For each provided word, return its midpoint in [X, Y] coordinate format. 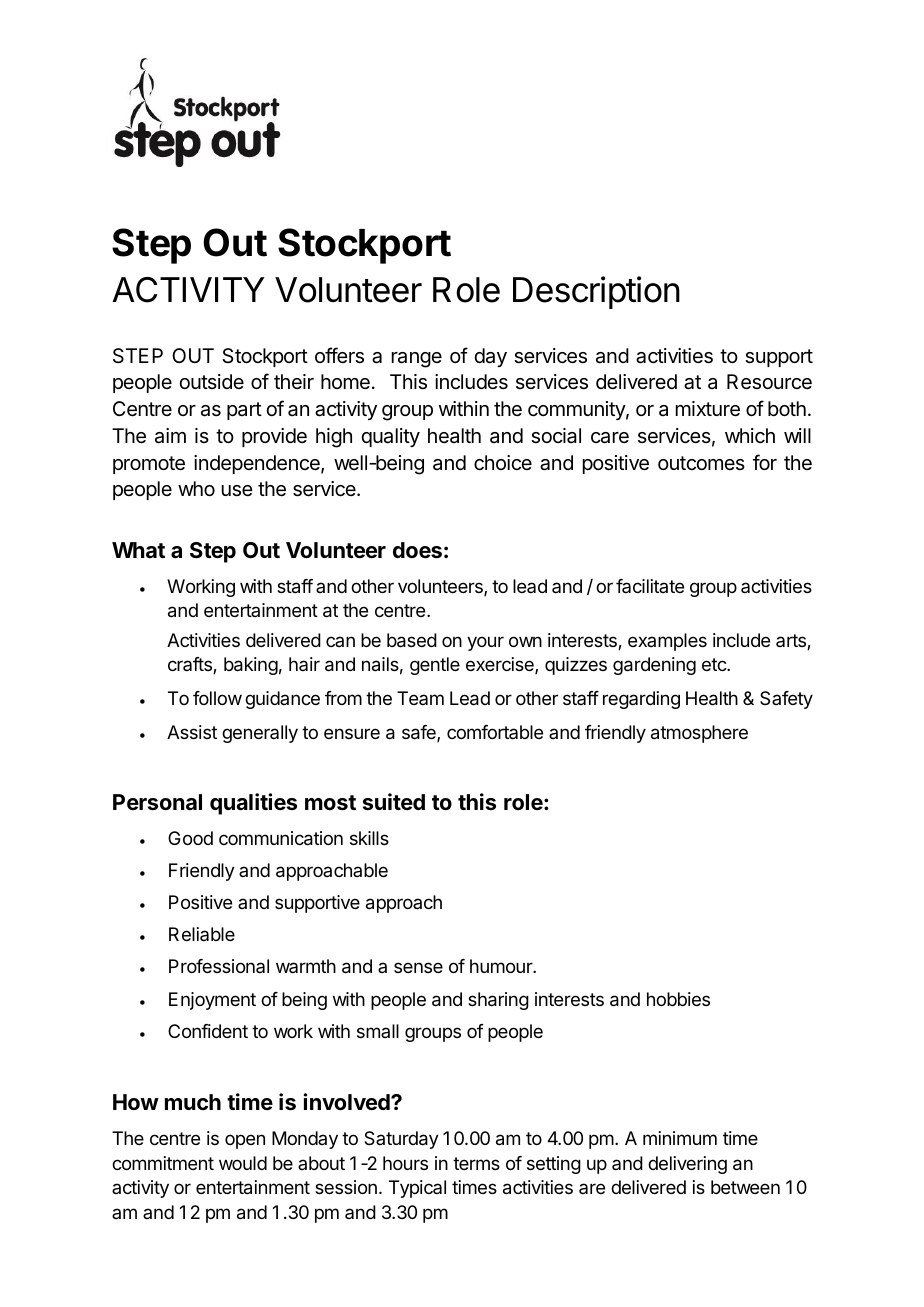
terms [476, 1163]
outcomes [701, 463]
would [243, 1163]
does [417, 550]
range [417, 360]
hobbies [678, 999]
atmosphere [699, 734]
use [237, 491]
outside [211, 381]
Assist [192, 732]
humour [502, 966]
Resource [769, 382]
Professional [219, 966]
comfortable [495, 732]
